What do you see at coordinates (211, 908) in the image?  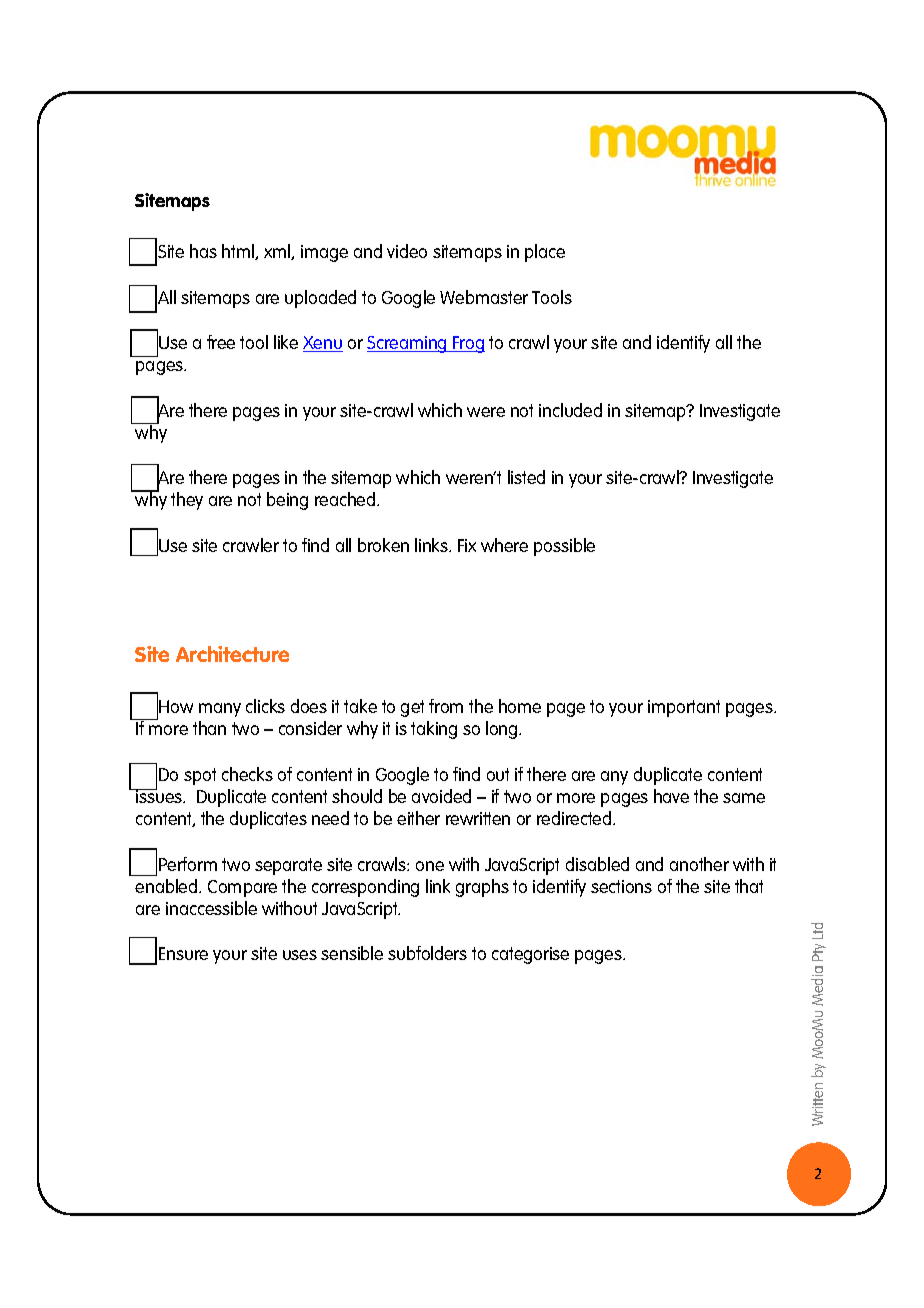 I see `inaccessible` at bounding box center [211, 908].
